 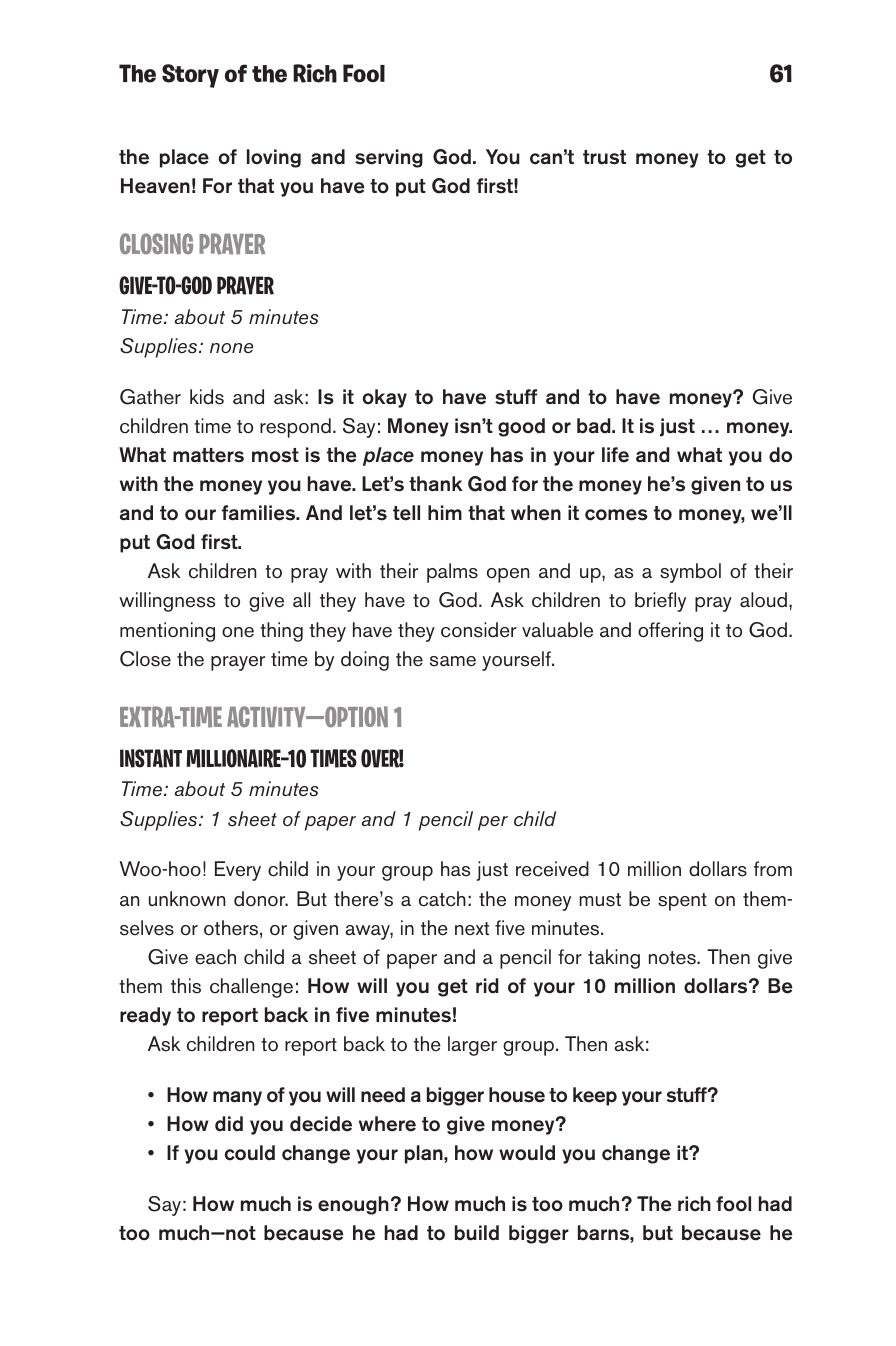 I want to click on unknown, so click(x=187, y=899).
